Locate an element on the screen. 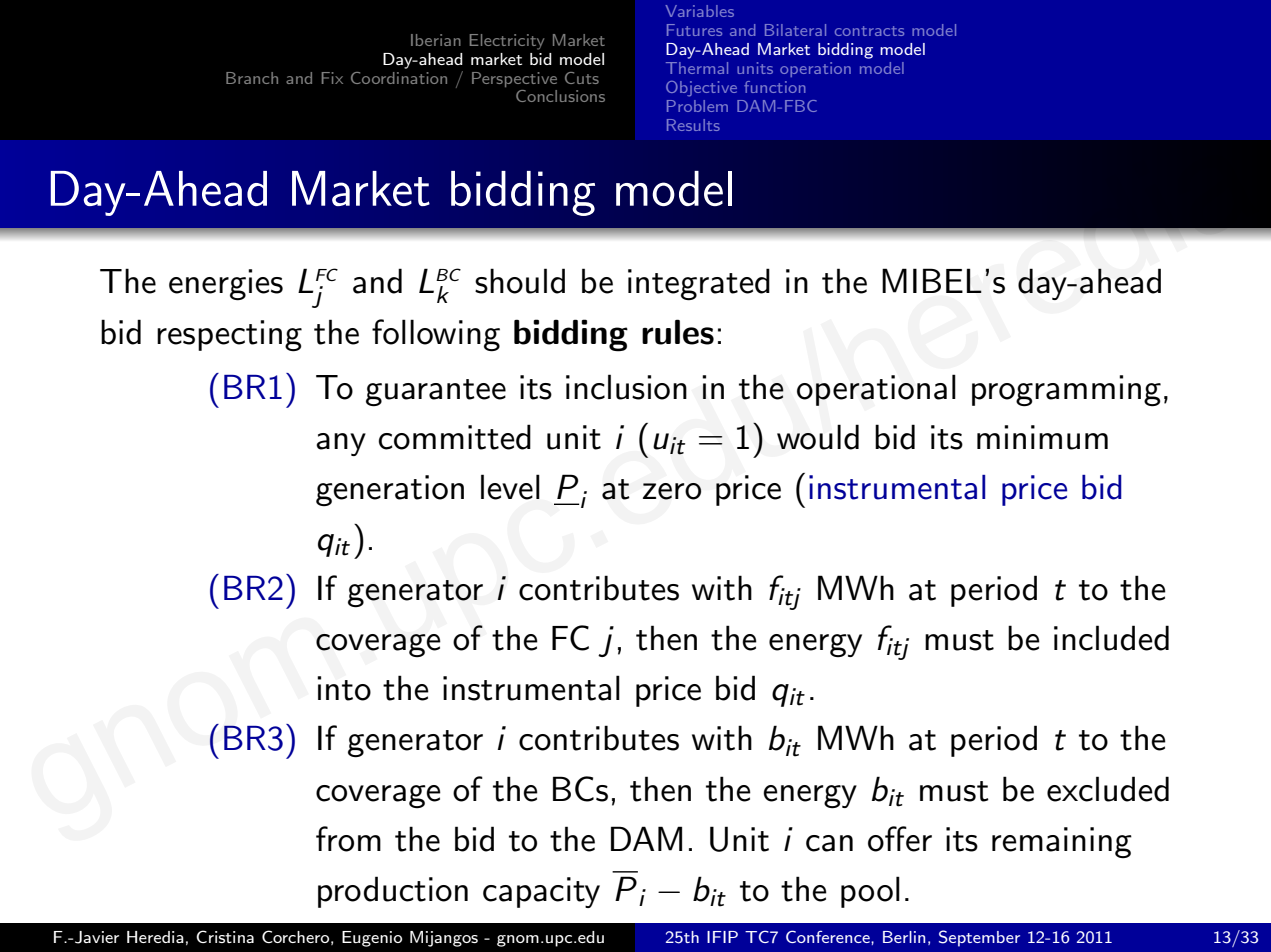 The image size is (1271, 952). included is located at coordinates (1111, 638).
